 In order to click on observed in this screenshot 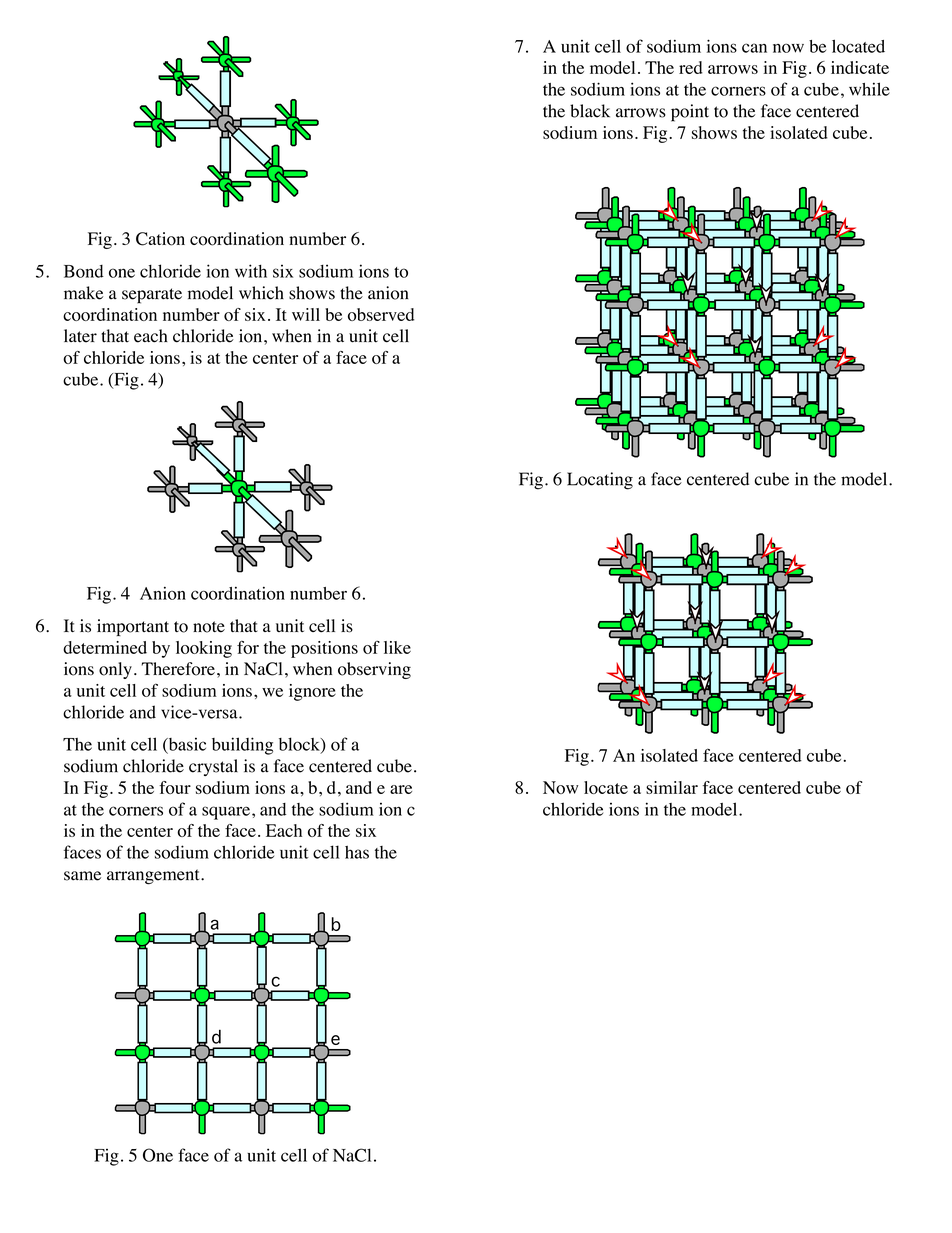, I will do `click(381, 314)`.
